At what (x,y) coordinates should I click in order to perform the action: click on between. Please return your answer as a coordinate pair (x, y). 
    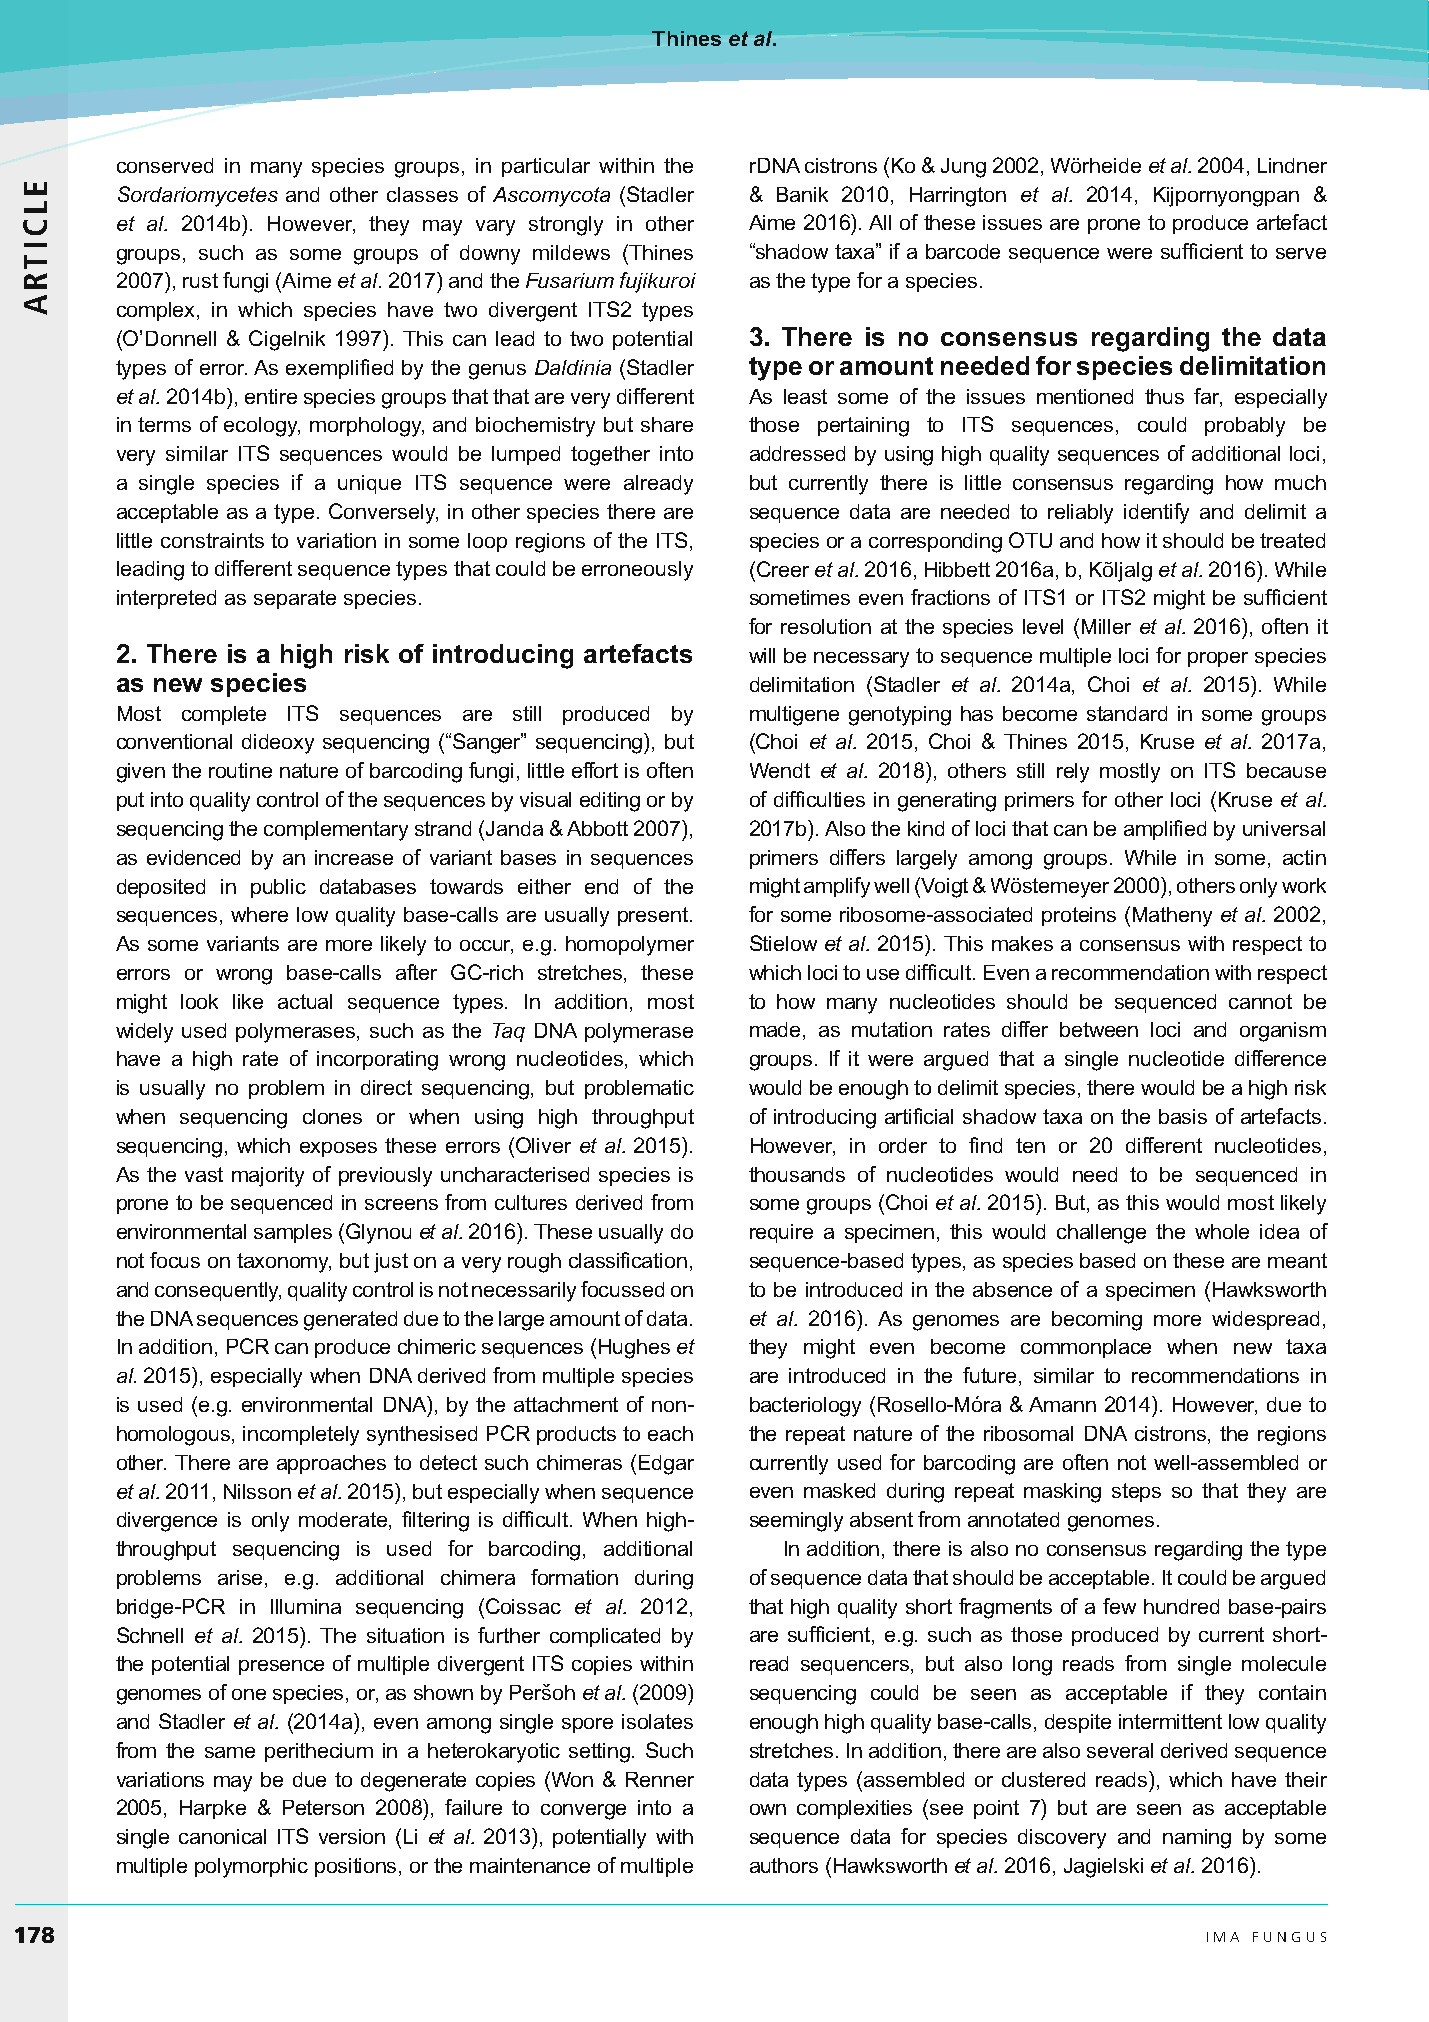
    Looking at the image, I should click on (1099, 1029).
